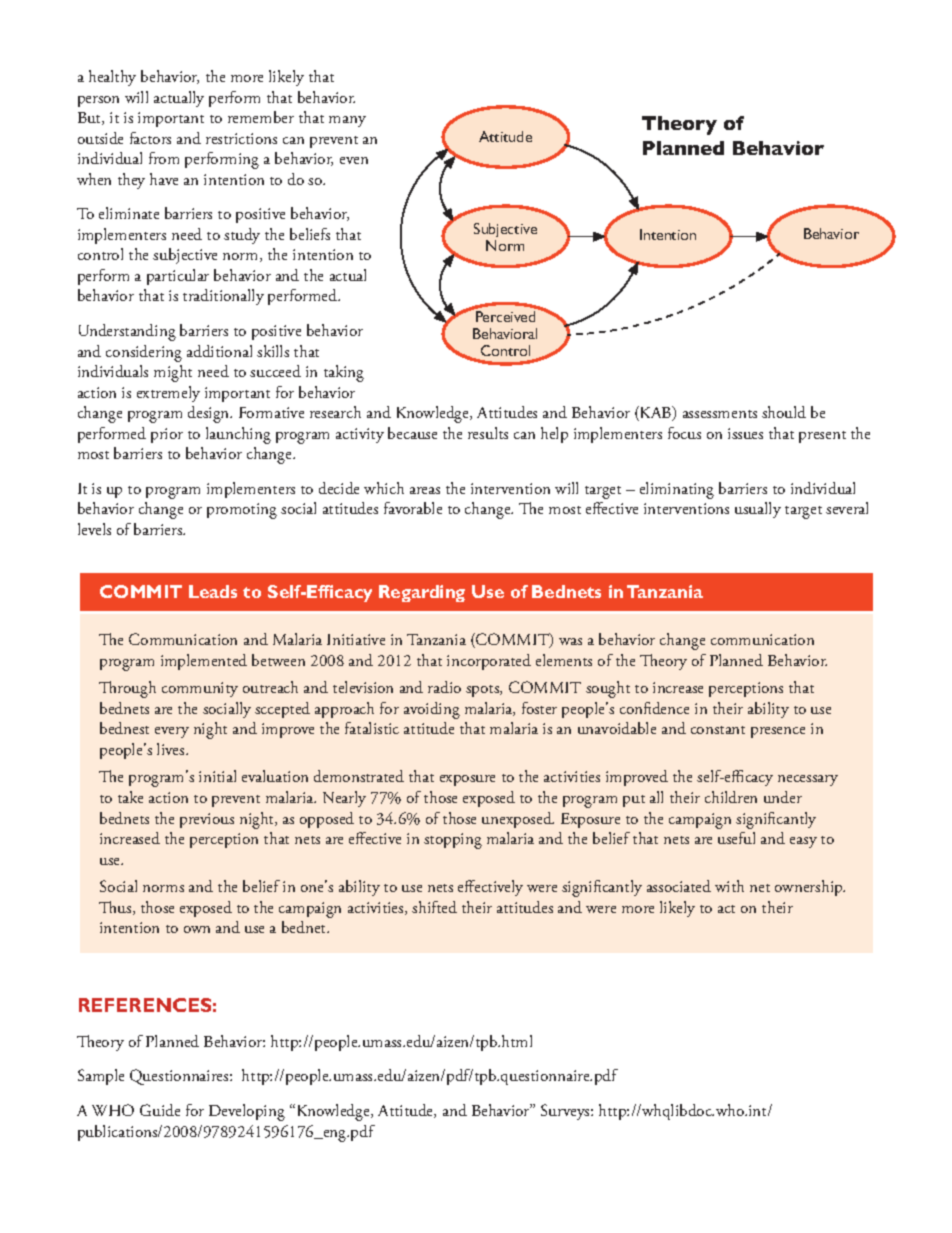 This screenshot has height=1233, width=952. What do you see at coordinates (347, 121) in the screenshot?
I see `many` at bounding box center [347, 121].
